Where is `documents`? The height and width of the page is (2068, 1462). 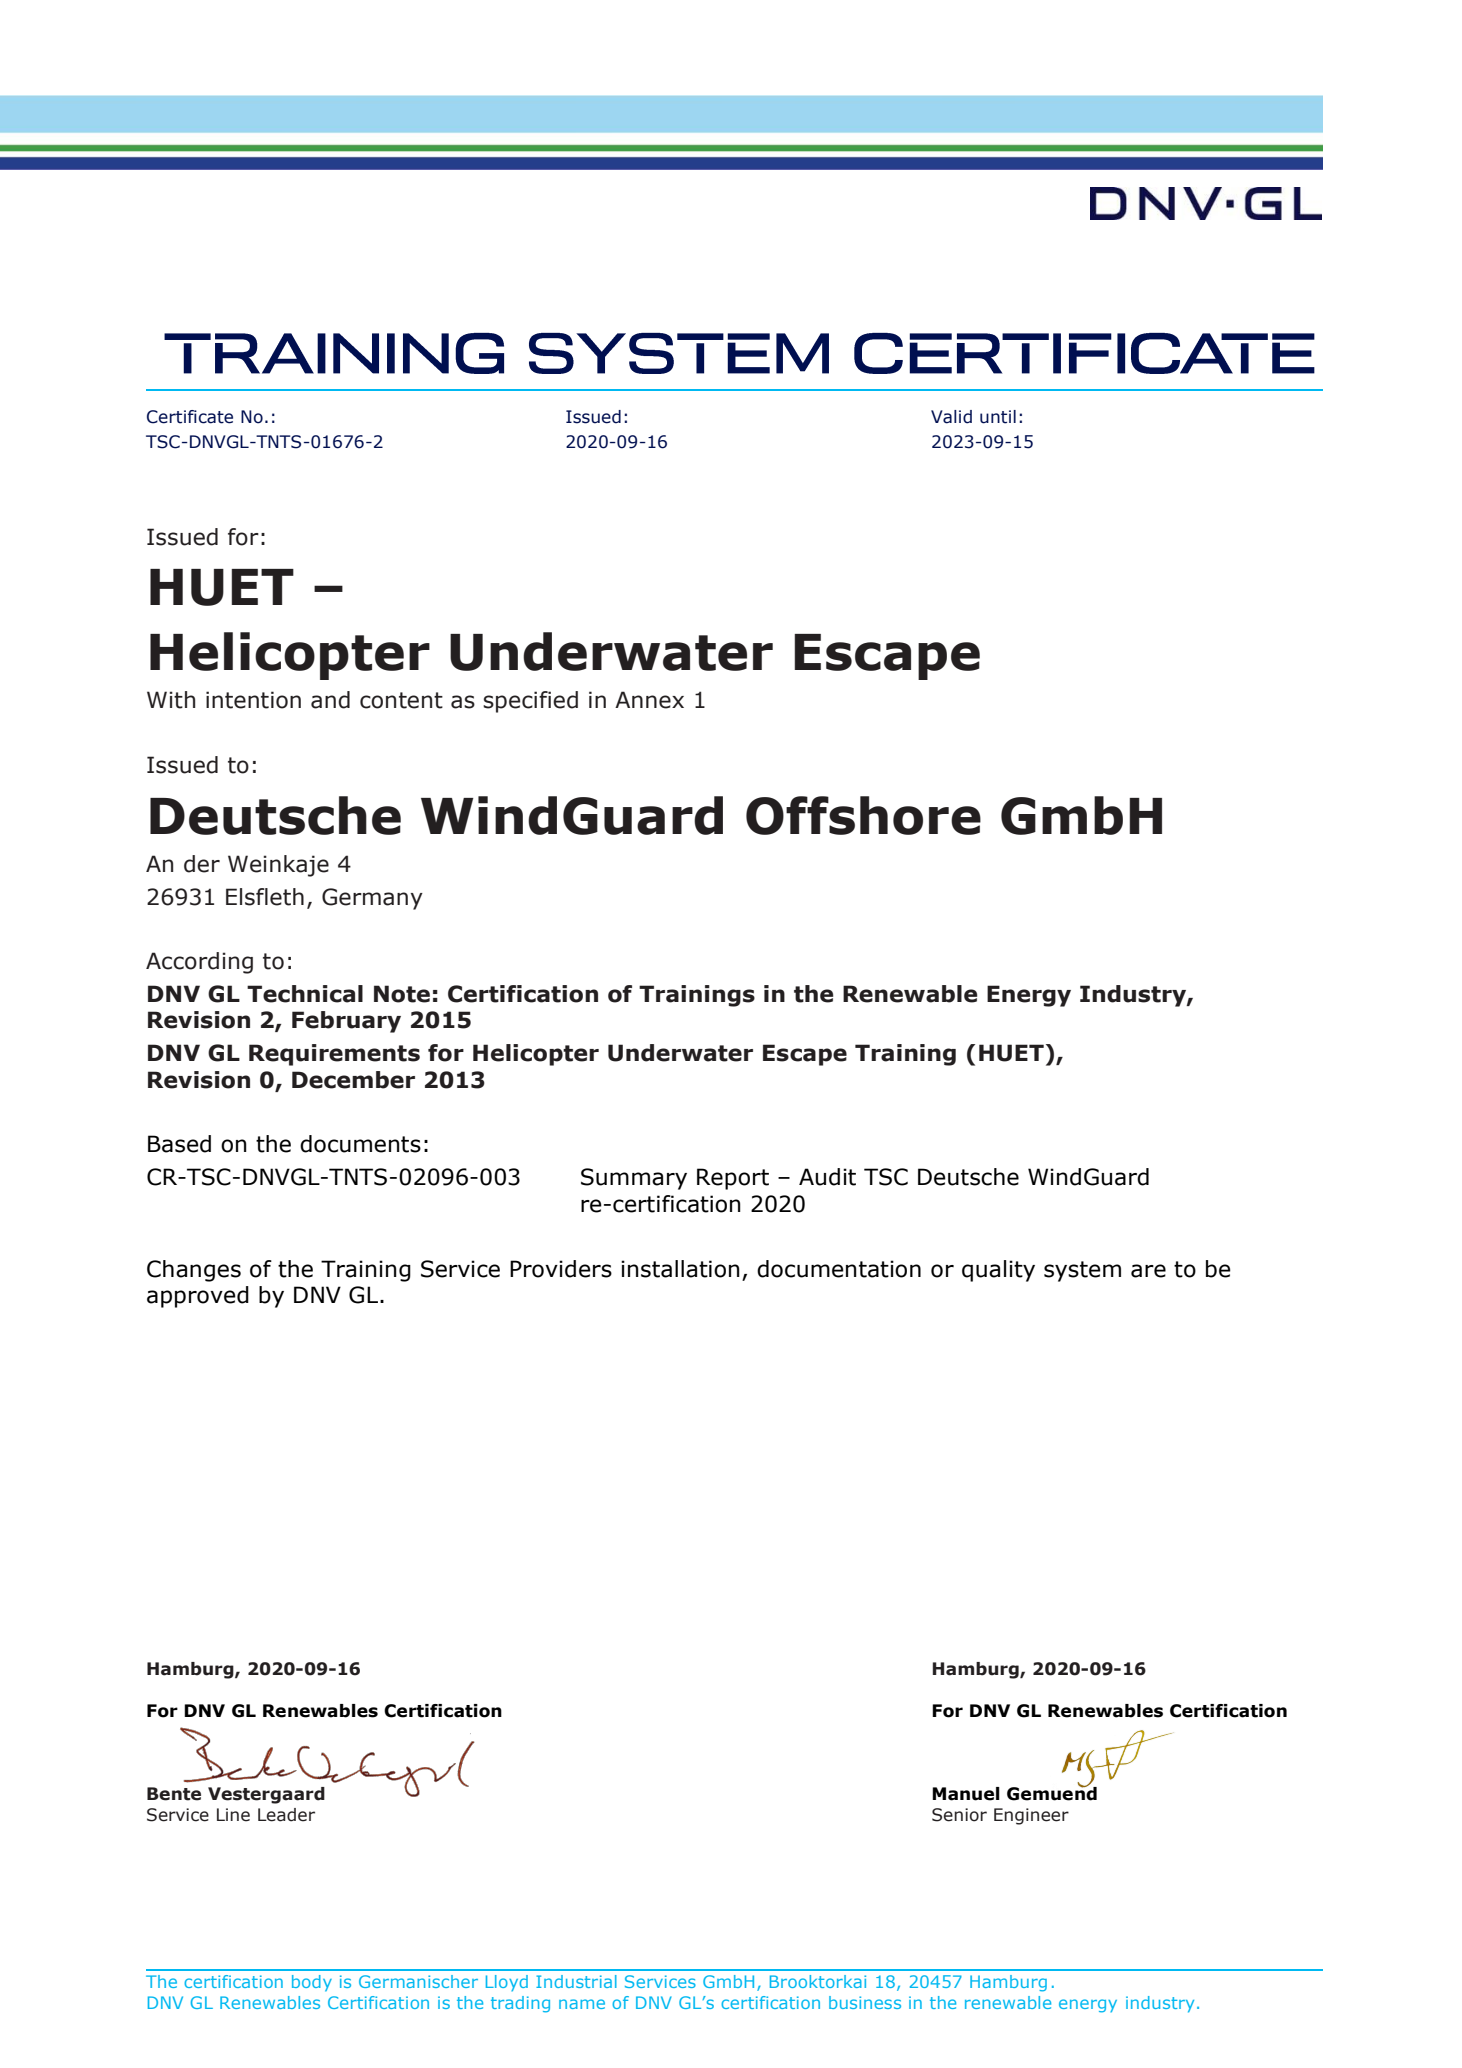
documents is located at coordinates (360, 1144).
